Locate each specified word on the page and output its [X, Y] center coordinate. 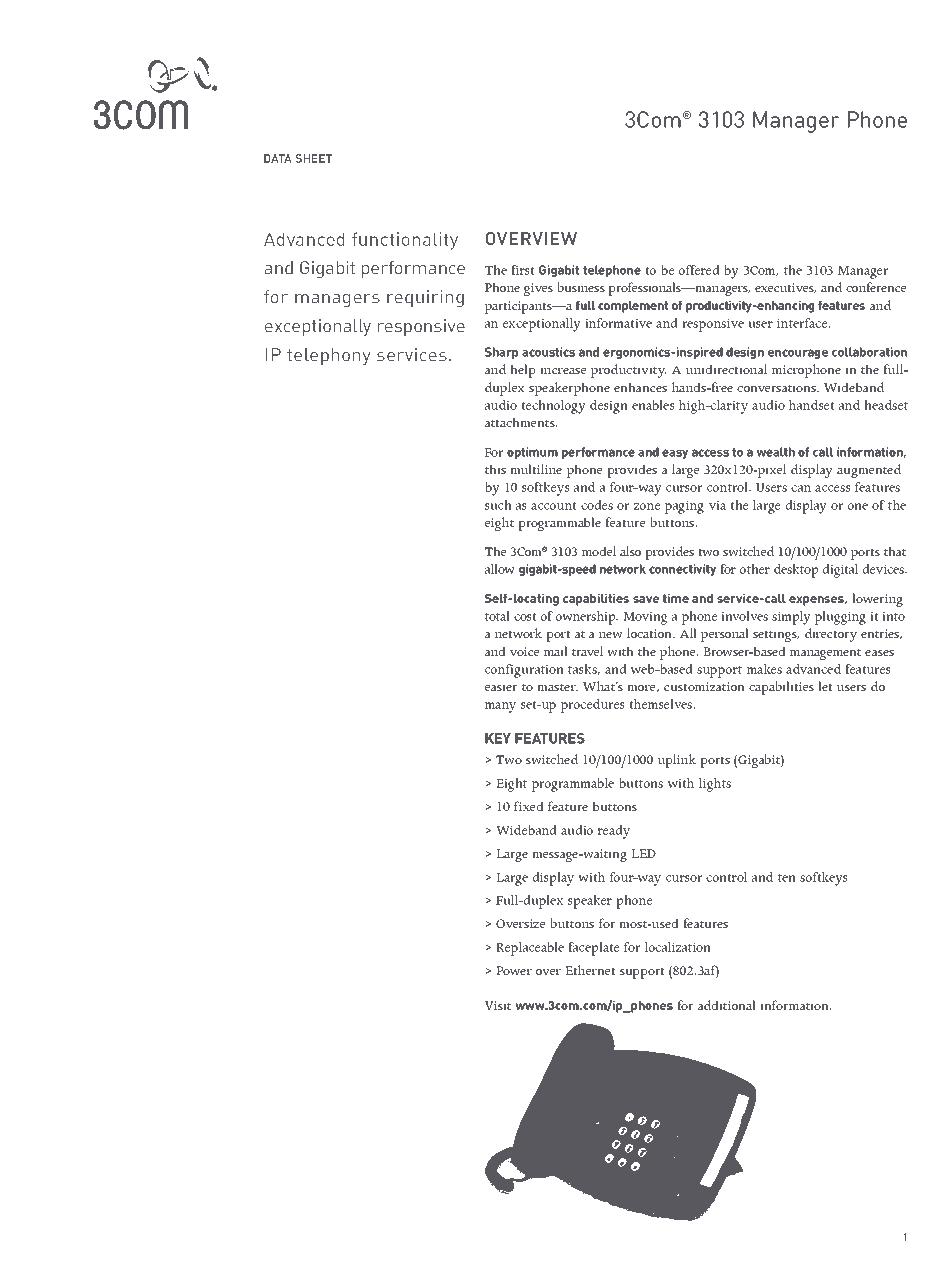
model [599, 551]
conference [876, 287]
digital [840, 571]
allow [500, 569]
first [523, 270]
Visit [498, 1005]
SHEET [314, 158]
